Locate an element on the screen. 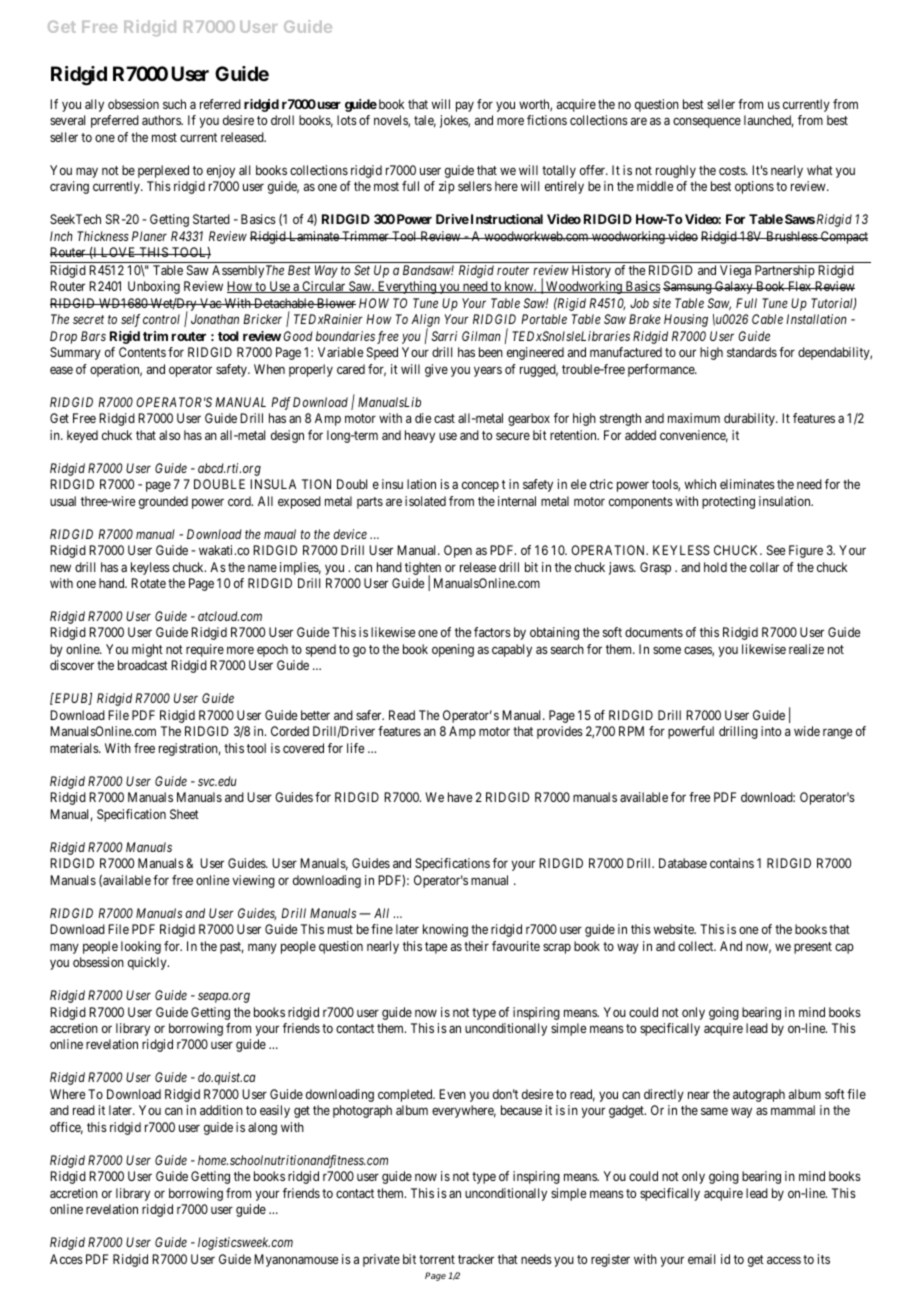 The width and height of the screenshot is (924, 1308). have is located at coordinates (460, 797).
